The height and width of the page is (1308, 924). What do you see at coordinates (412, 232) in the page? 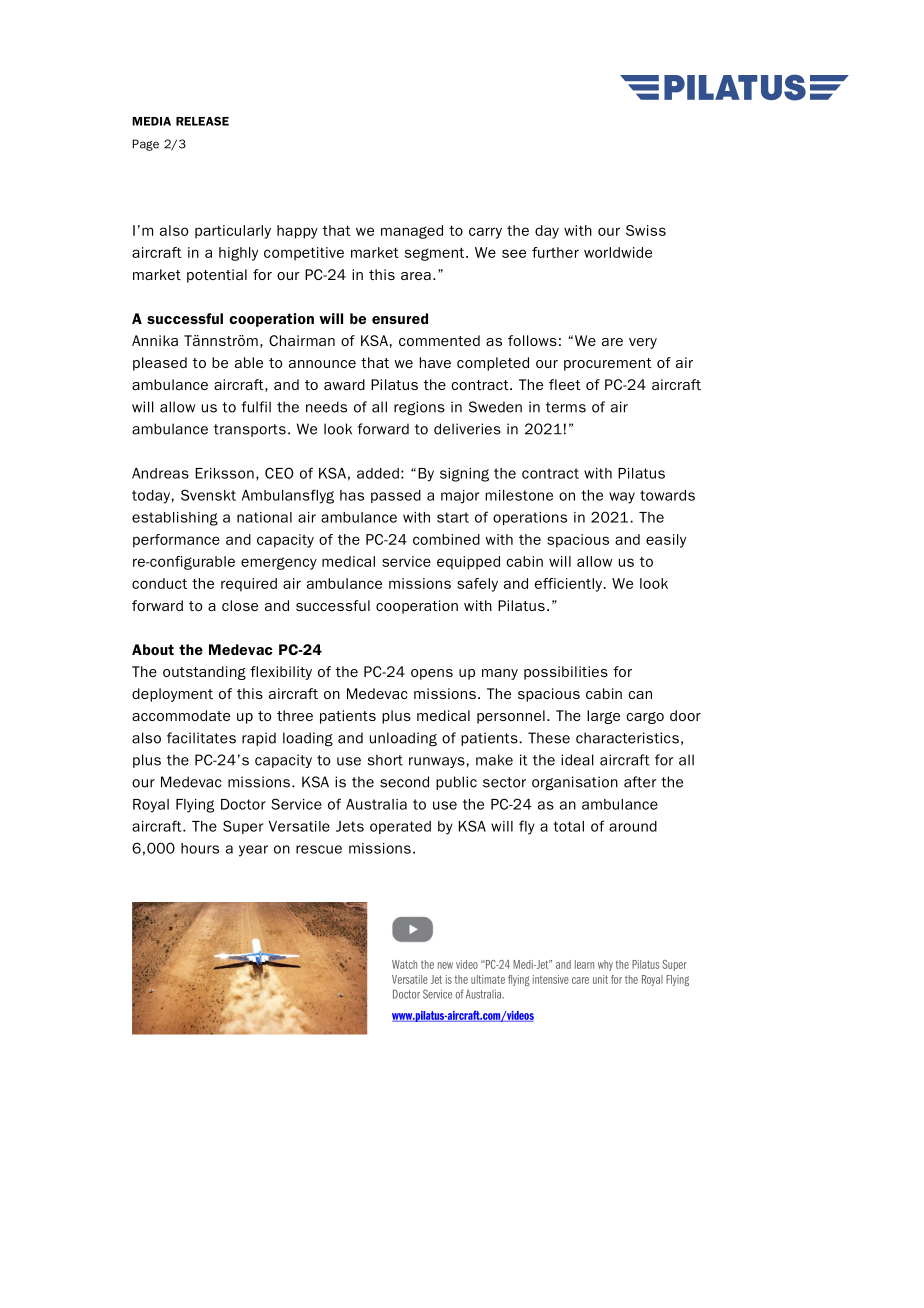
I see `managed` at bounding box center [412, 232].
